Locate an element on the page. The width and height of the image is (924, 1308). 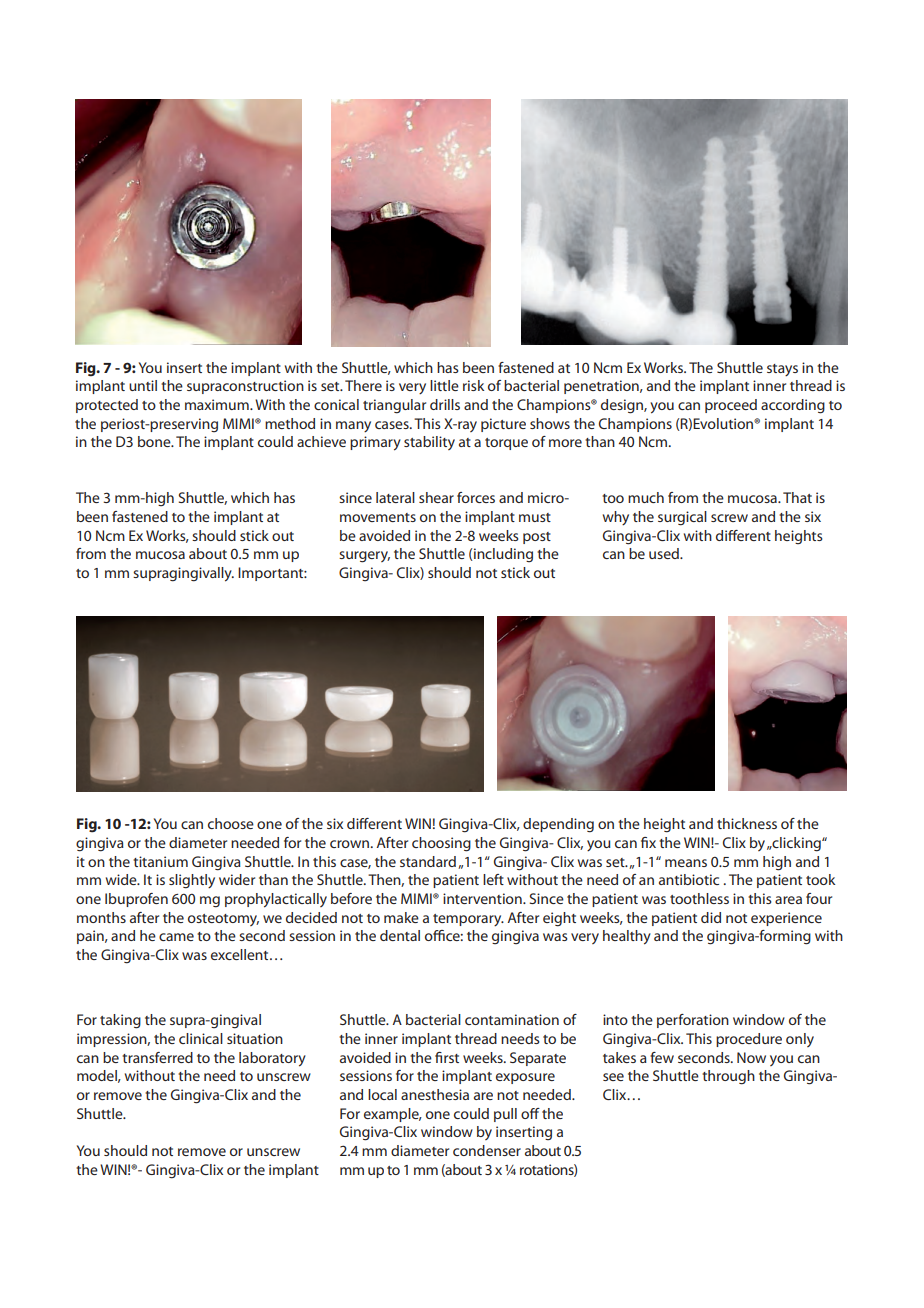
proceed is located at coordinates (731, 406).
